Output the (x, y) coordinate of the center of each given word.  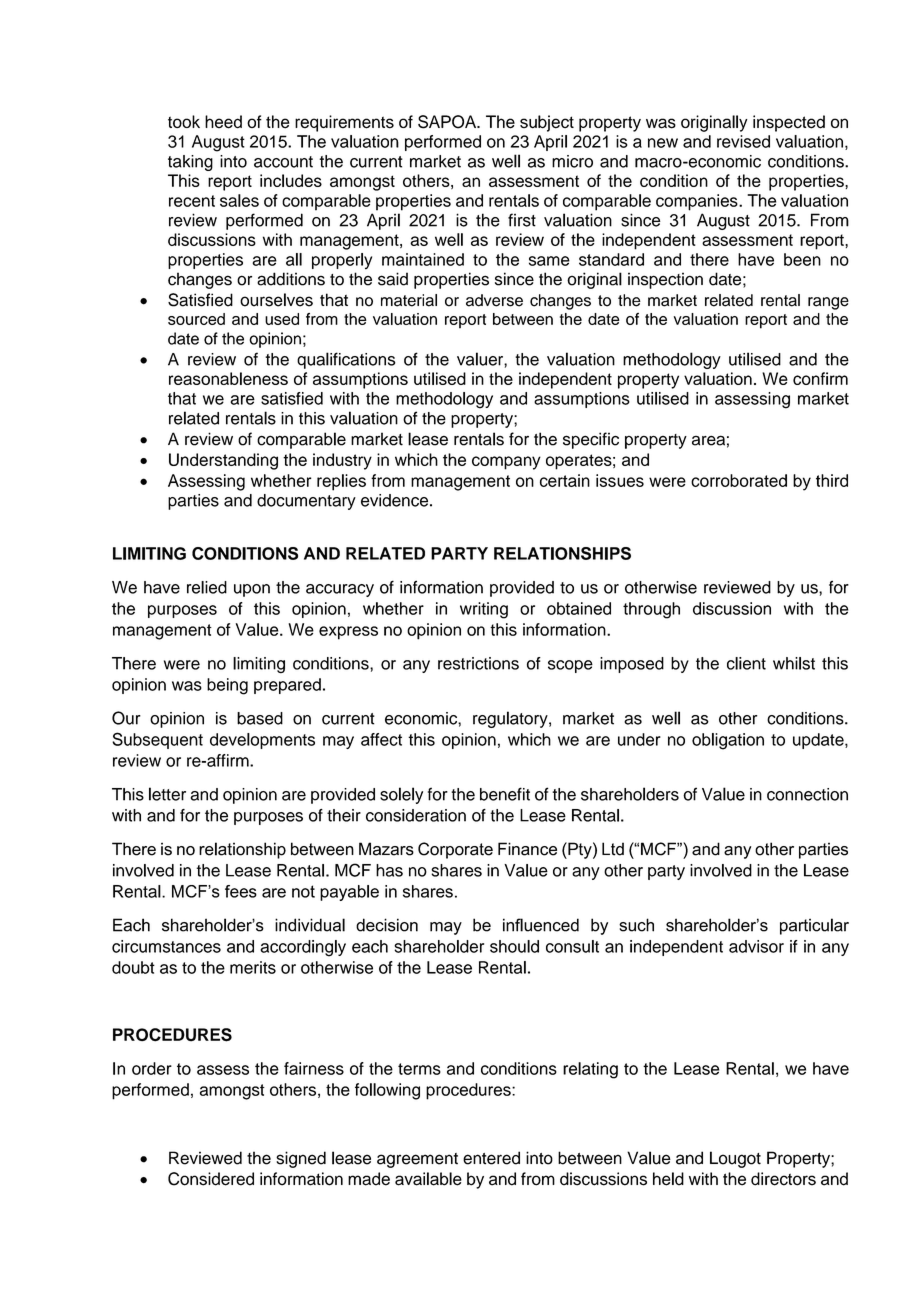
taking (190, 163)
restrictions (478, 663)
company (506, 463)
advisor (756, 946)
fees (241, 891)
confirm (820, 378)
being (227, 686)
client (746, 663)
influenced (541, 925)
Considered (211, 1179)
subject (547, 123)
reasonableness (228, 378)
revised (743, 141)
